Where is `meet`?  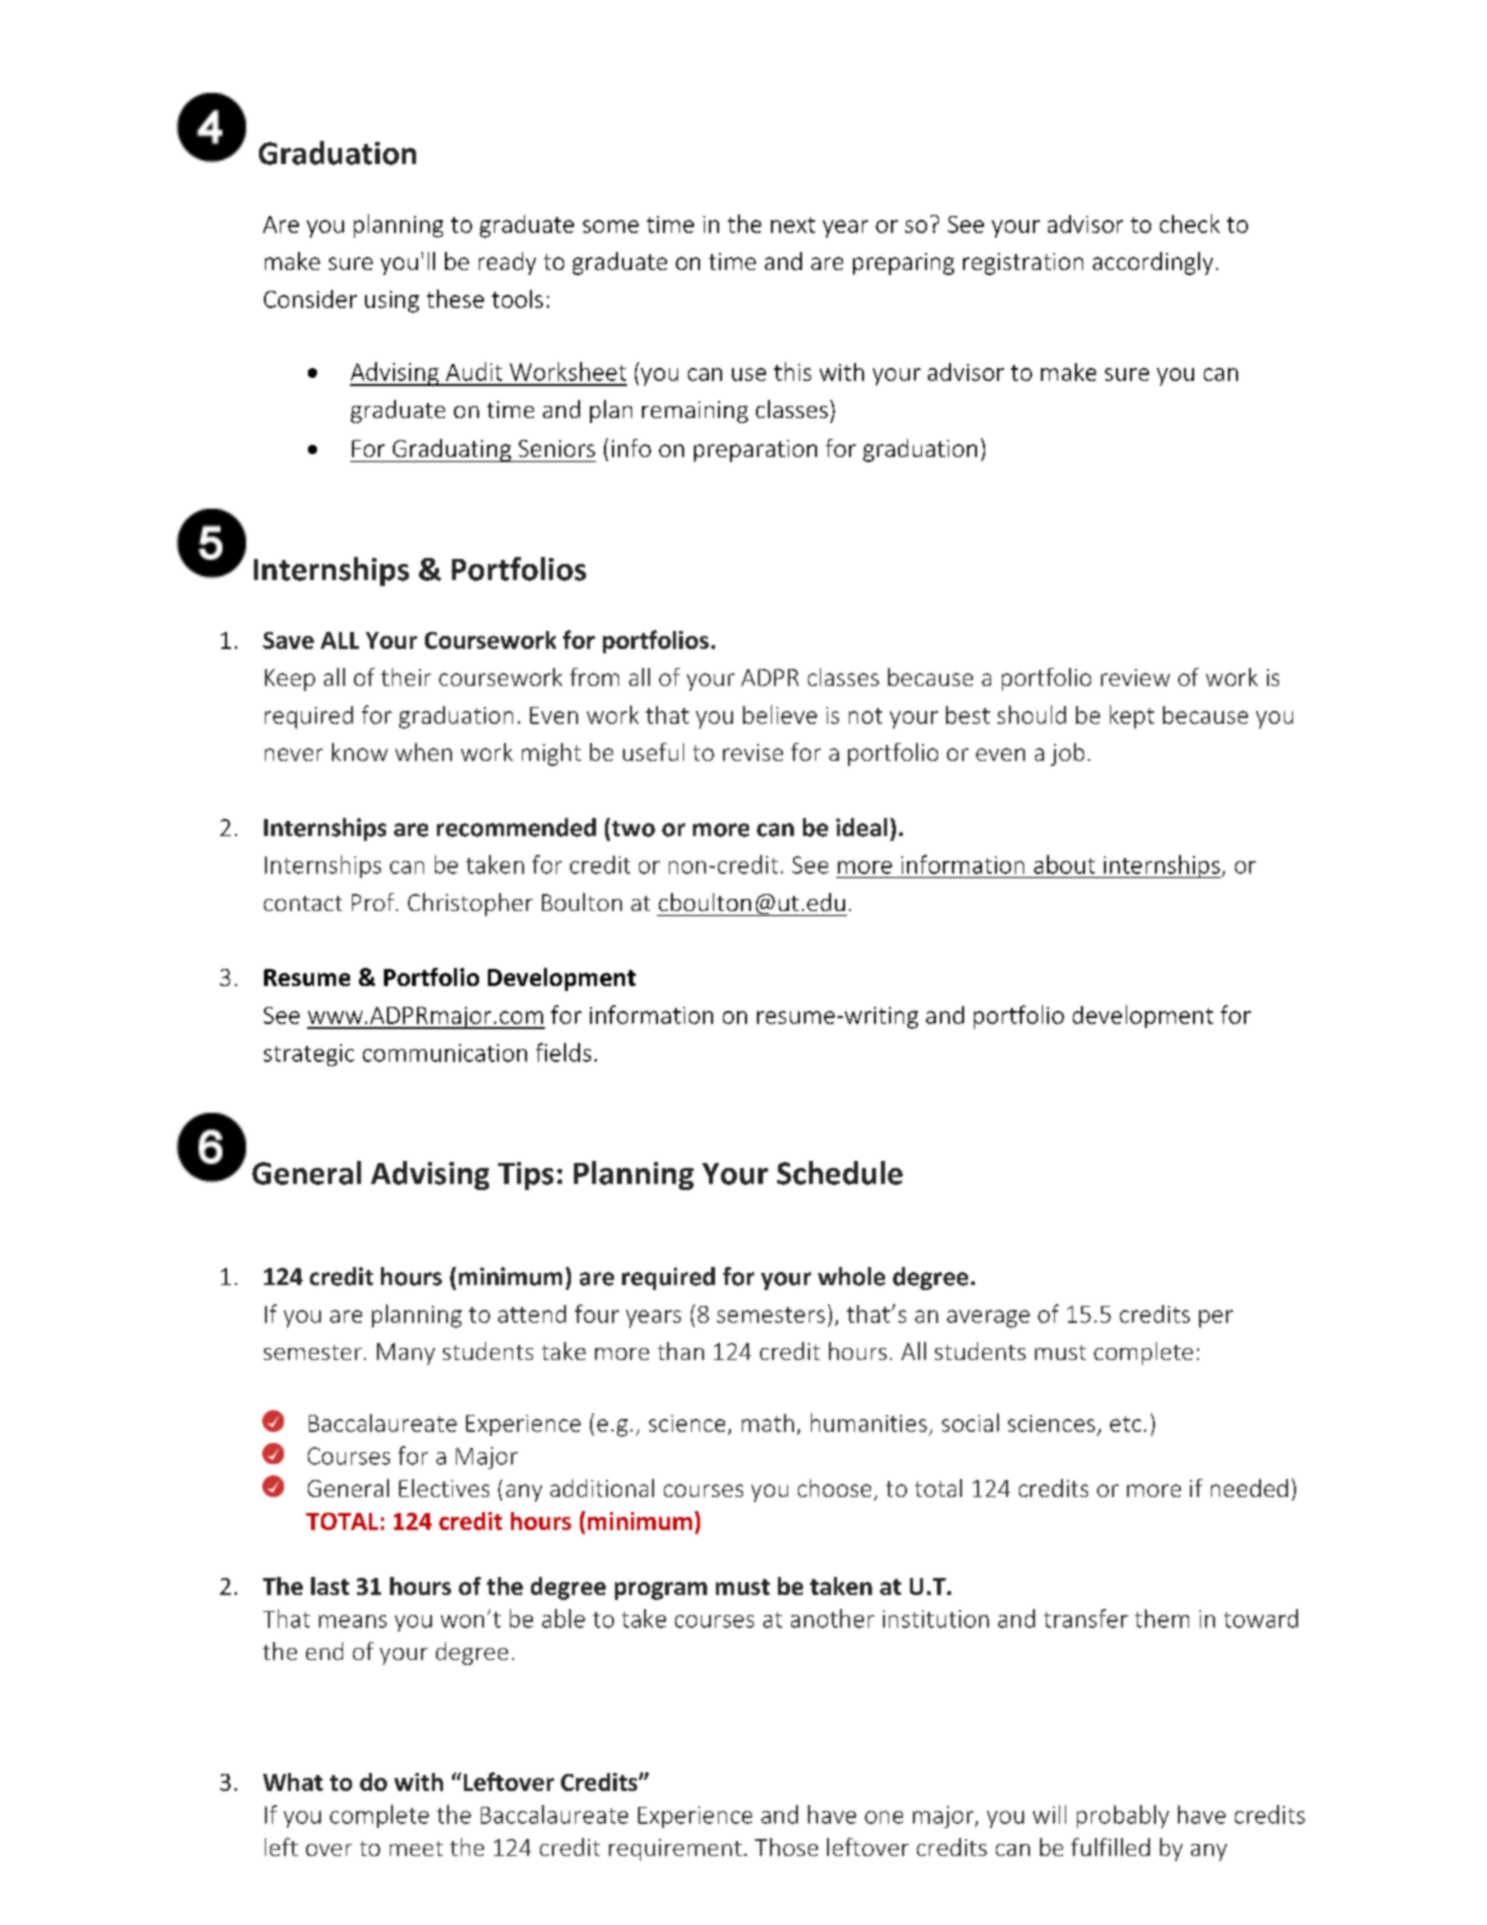
meet is located at coordinates (416, 1848).
